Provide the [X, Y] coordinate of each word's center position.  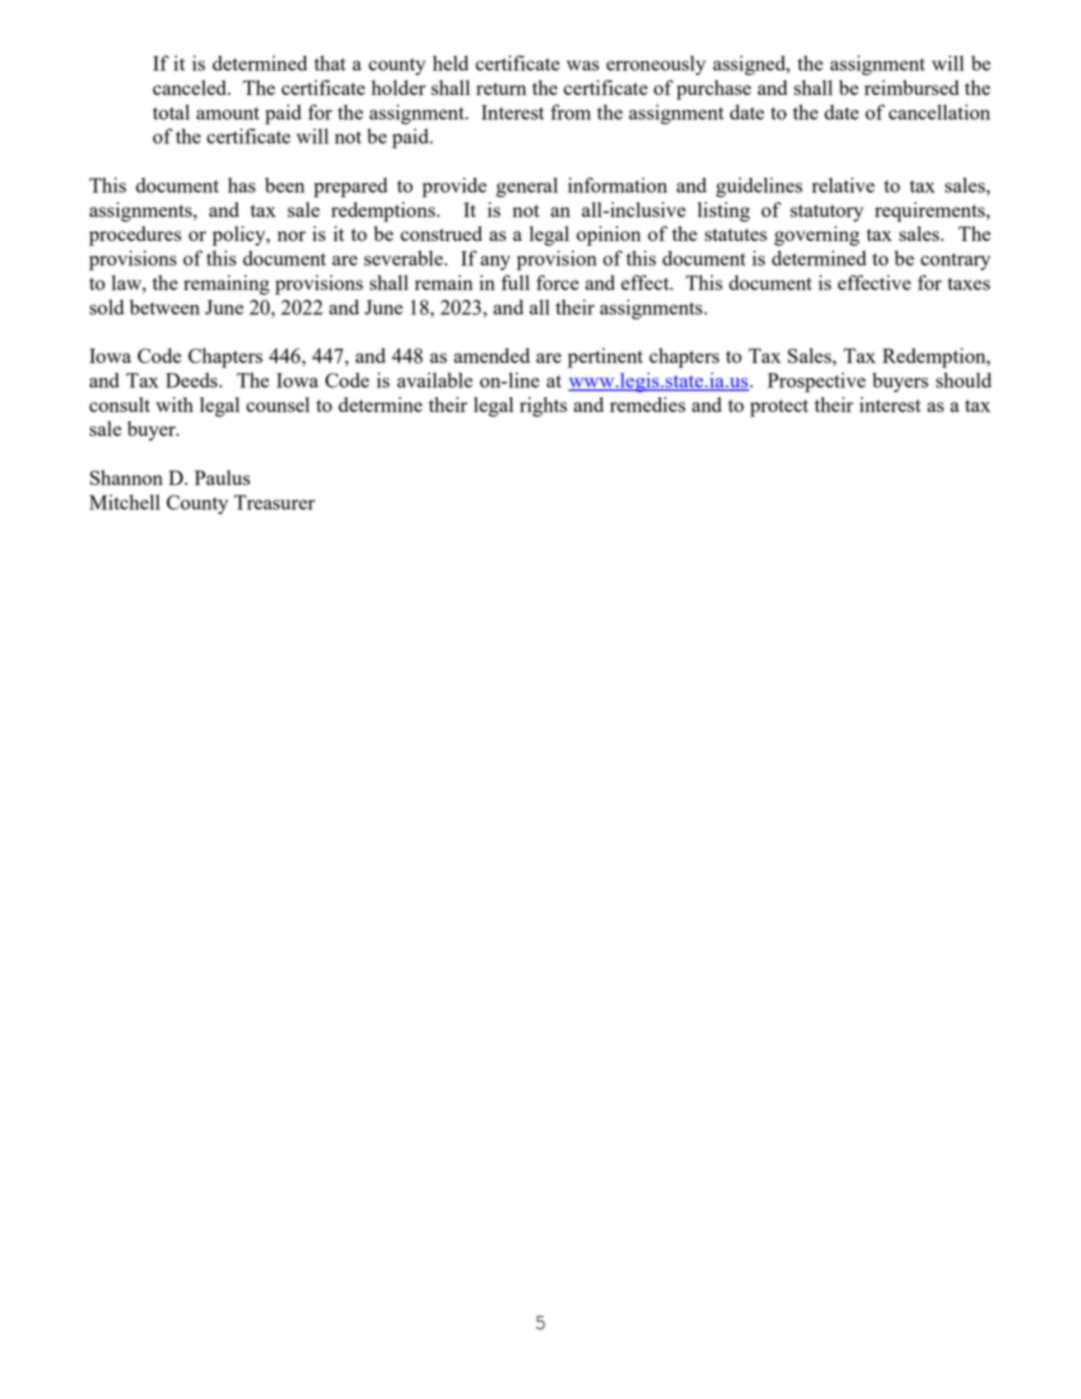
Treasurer [274, 502]
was [582, 65]
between [165, 307]
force [557, 282]
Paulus [222, 477]
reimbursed [911, 87]
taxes [969, 283]
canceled [191, 87]
